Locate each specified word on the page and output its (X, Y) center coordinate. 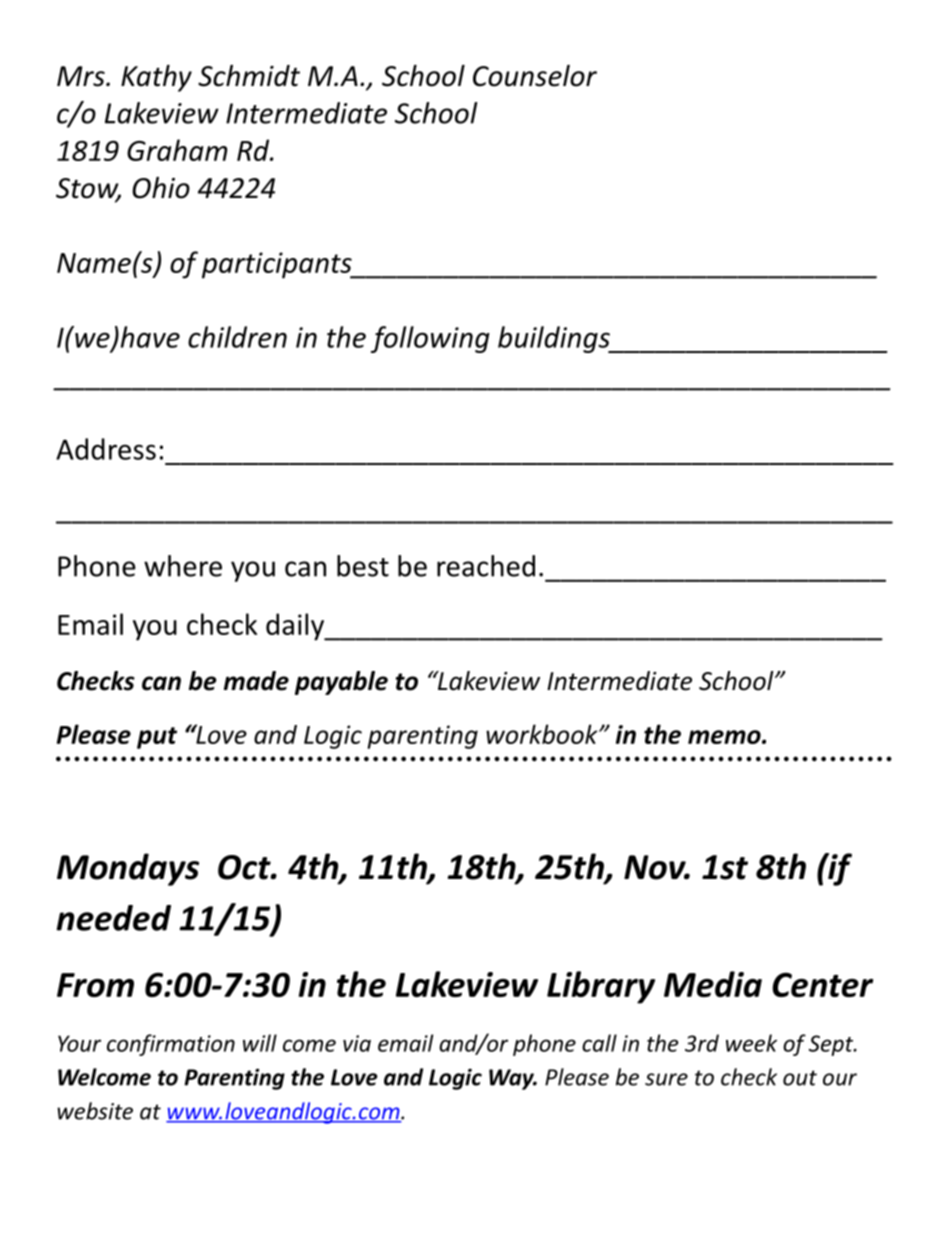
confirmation (171, 1045)
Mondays (128, 869)
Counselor (535, 76)
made (256, 681)
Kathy (156, 78)
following (430, 339)
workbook (543, 734)
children (237, 337)
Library (601, 987)
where (183, 566)
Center (822, 984)
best (363, 566)
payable (341, 683)
